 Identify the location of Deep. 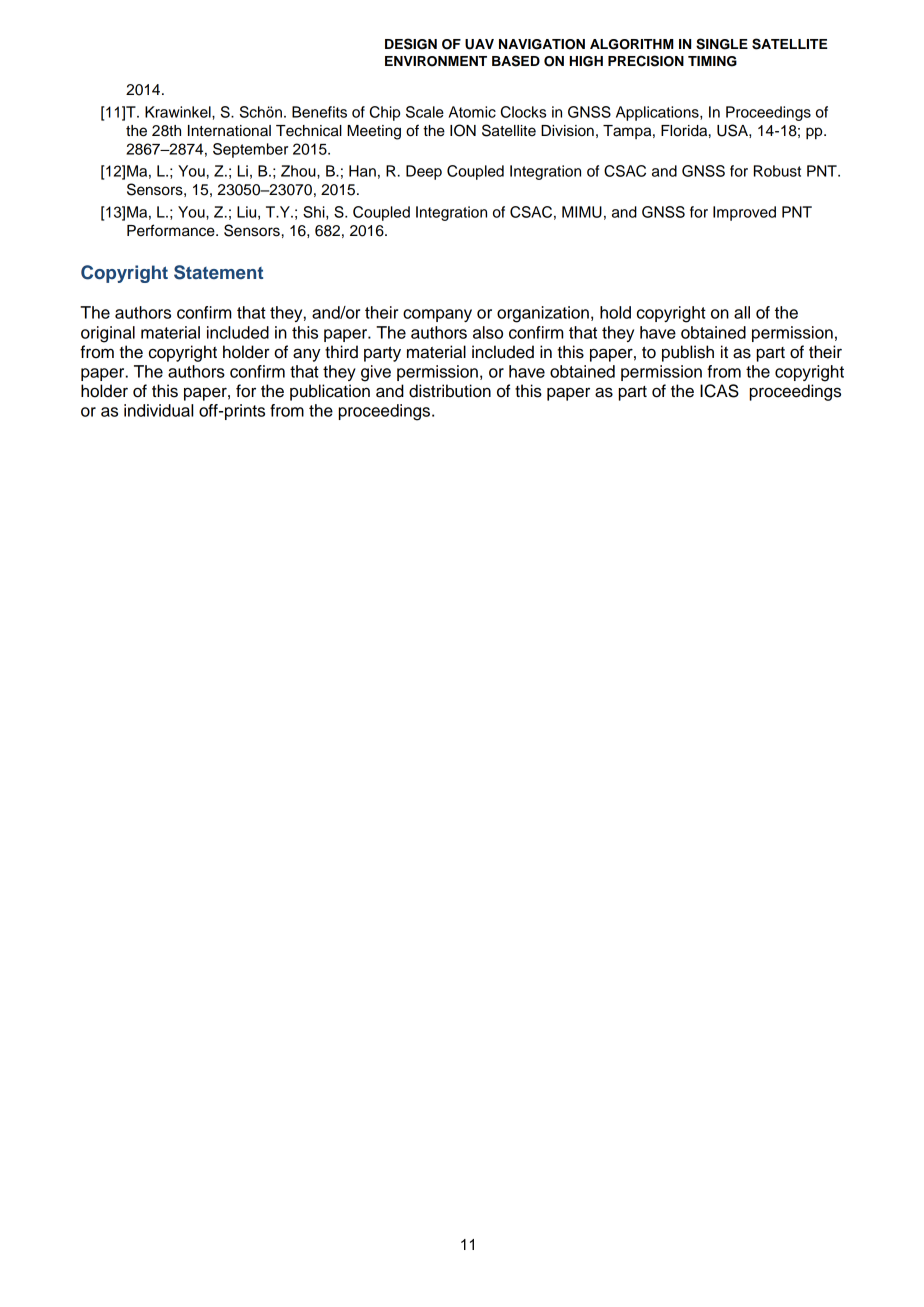
(424, 172).
